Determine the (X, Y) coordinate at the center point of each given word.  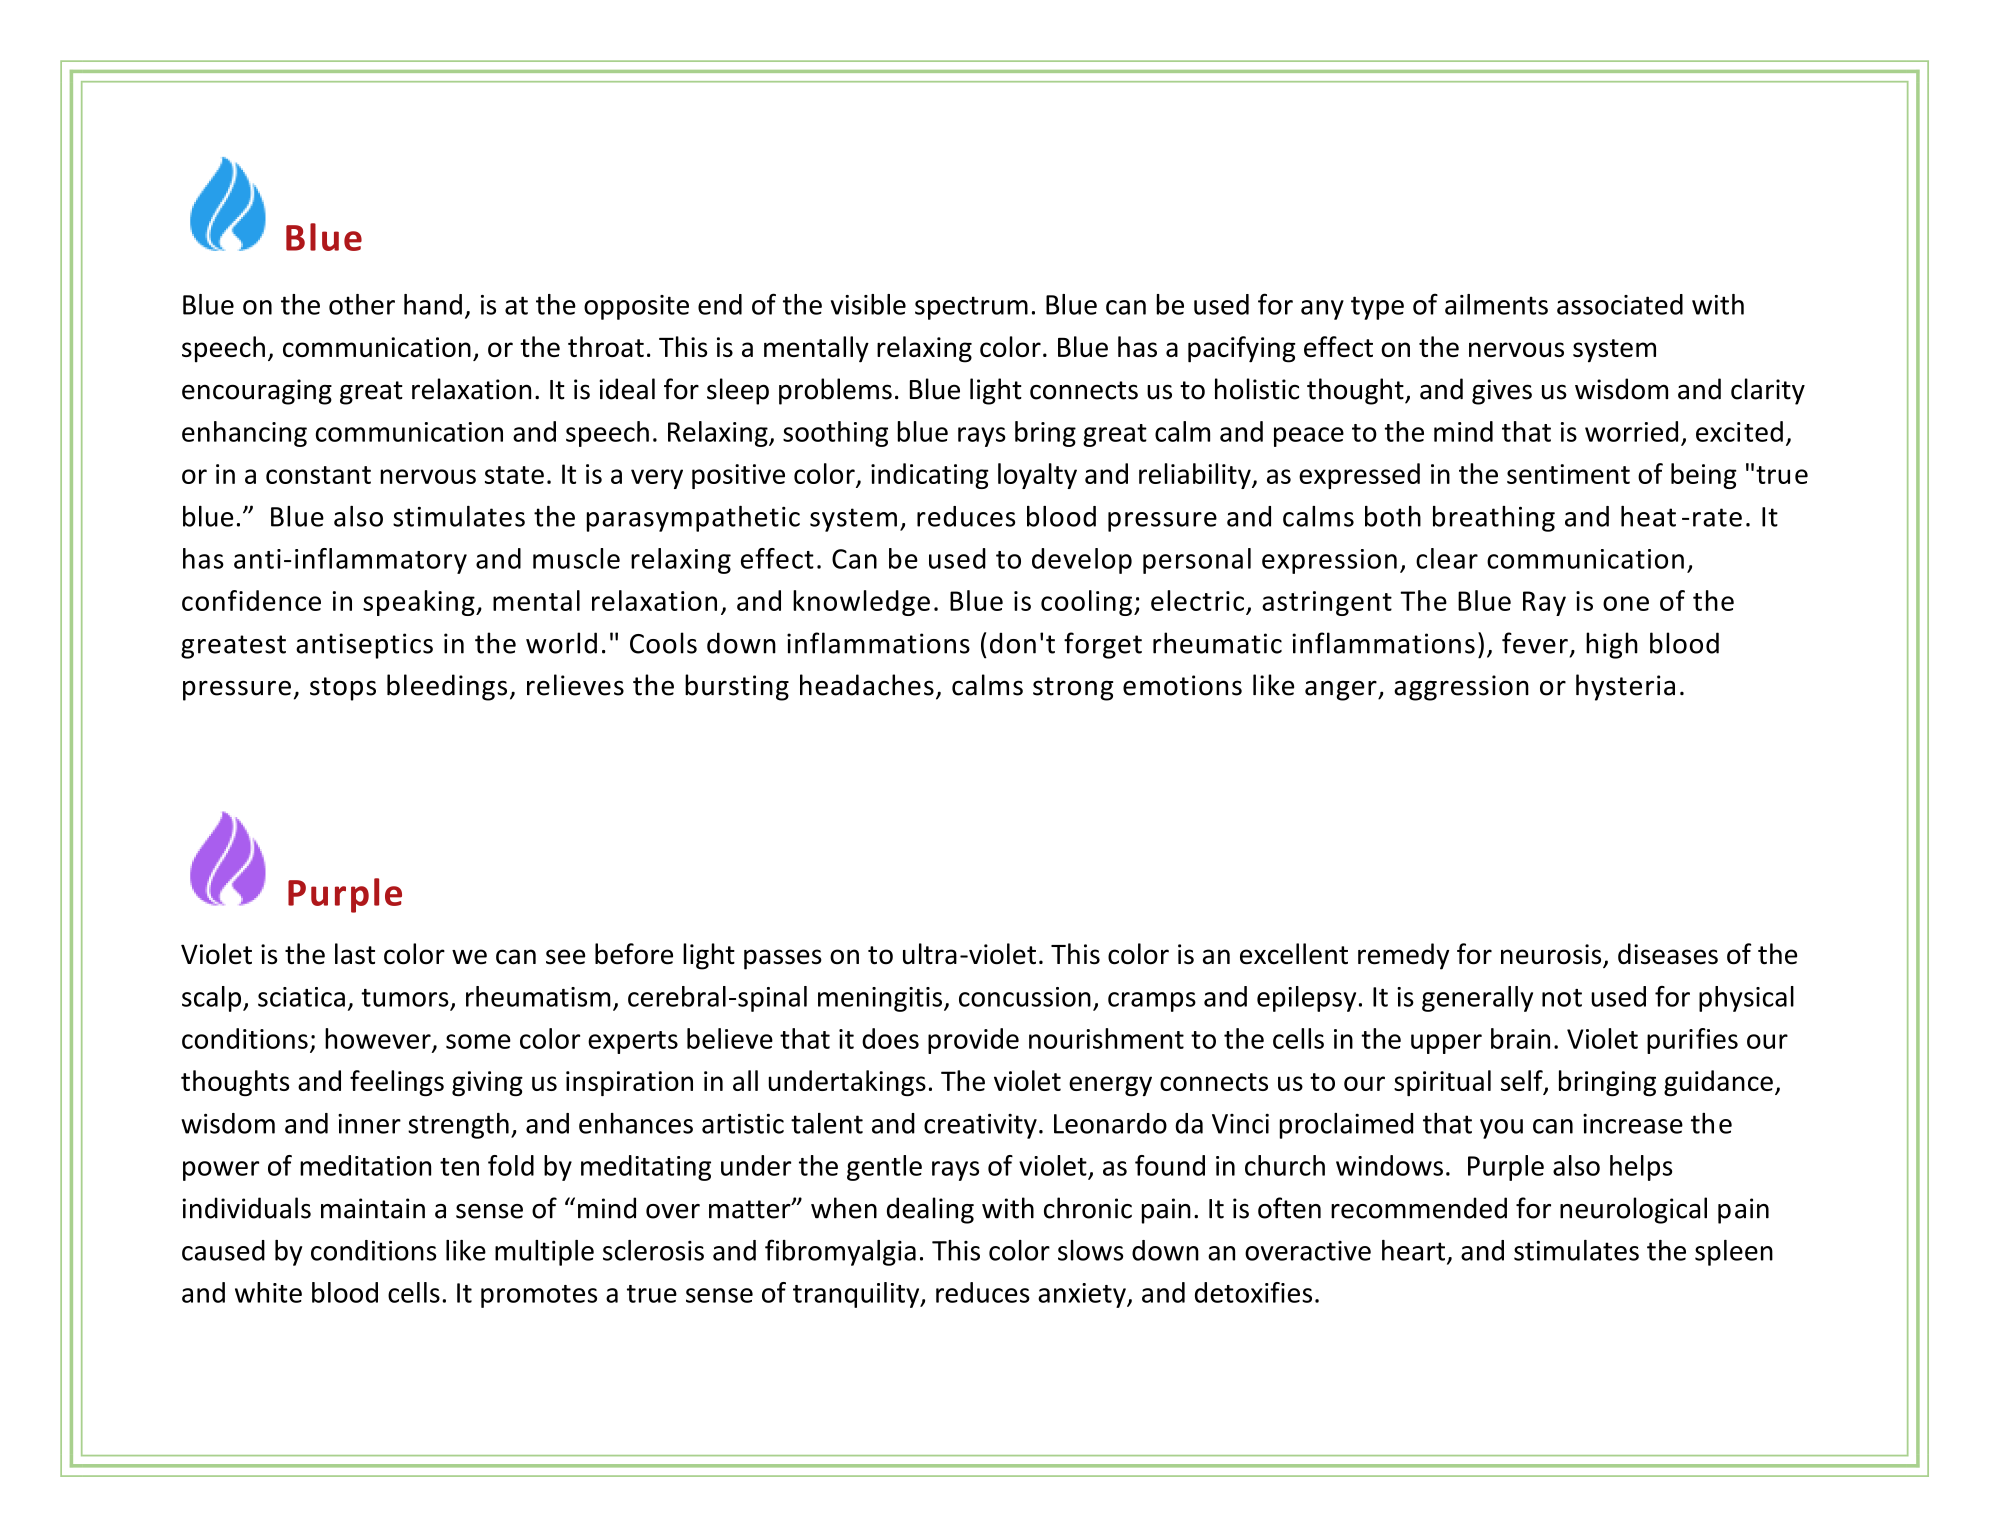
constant (318, 475)
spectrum (971, 308)
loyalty (1037, 476)
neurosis (1552, 955)
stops (343, 689)
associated (1620, 304)
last (355, 954)
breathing (1494, 519)
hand (433, 304)
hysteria (1625, 687)
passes (783, 959)
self (1523, 1082)
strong (1073, 689)
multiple (544, 1253)
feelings (397, 1083)
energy (1110, 1086)
